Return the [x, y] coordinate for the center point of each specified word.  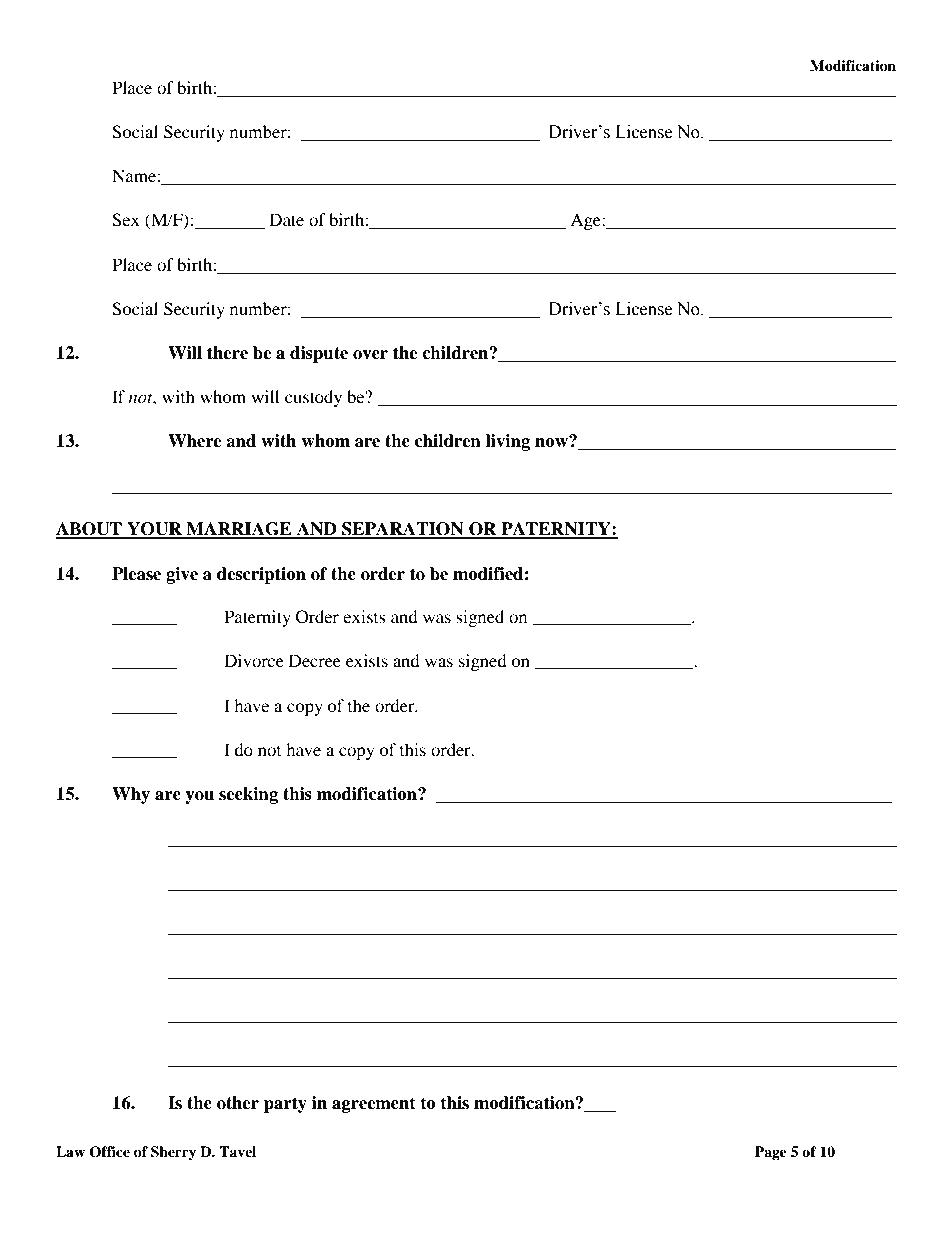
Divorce [254, 660]
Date [286, 219]
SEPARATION [403, 530]
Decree [315, 660]
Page [771, 1153]
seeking [248, 795]
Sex [126, 220]
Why [131, 795]
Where [195, 441]
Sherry [173, 1153]
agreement [374, 1105]
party [285, 1105]
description [261, 575]
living [508, 442]
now [553, 442]
